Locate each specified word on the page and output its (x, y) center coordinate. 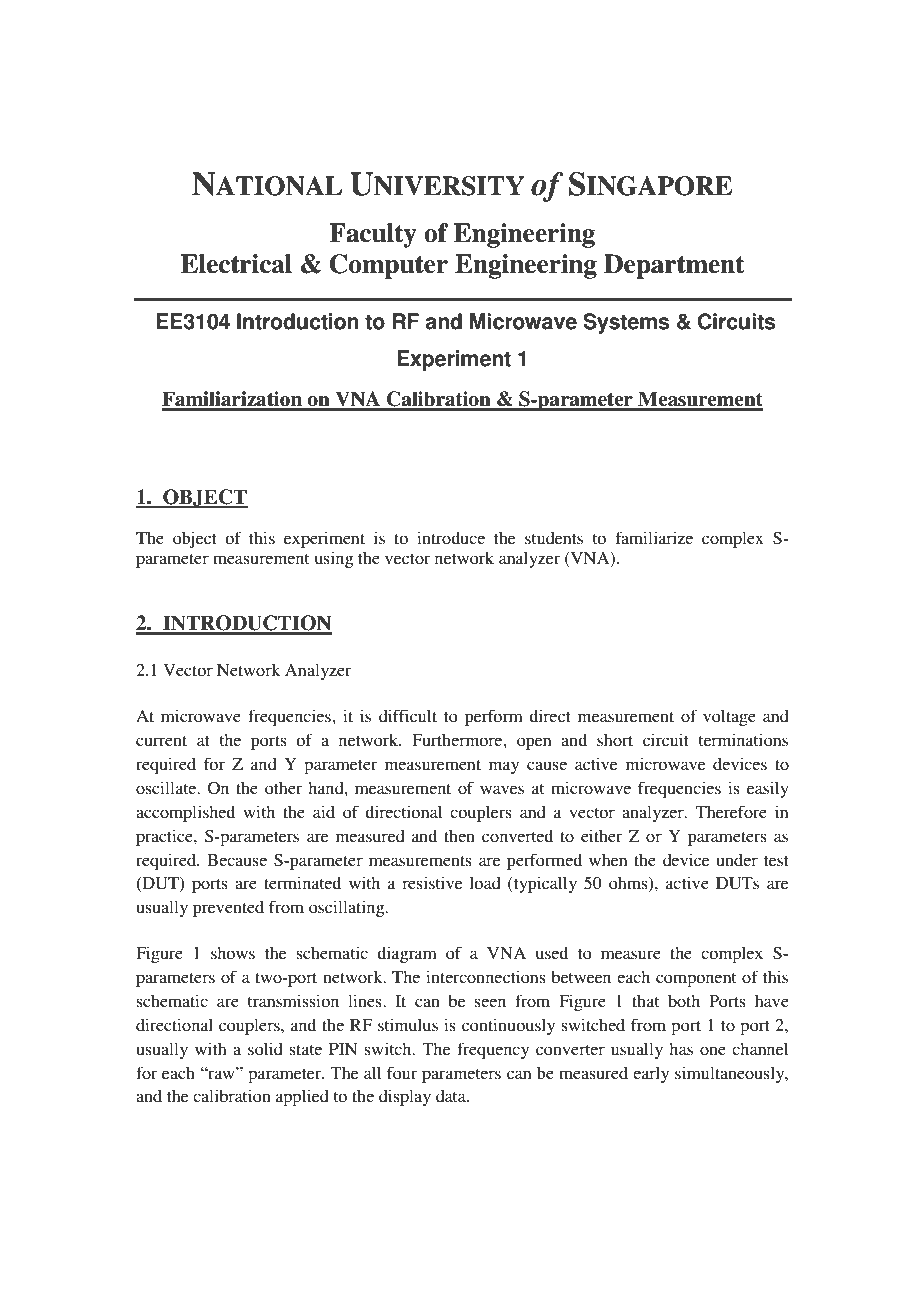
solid (265, 1048)
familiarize (654, 537)
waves (502, 789)
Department (674, 266)
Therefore (731, 811)
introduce (451, 537)
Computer (389, 266)
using (334, 559)
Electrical (236, 264)
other (283, 788)
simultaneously (731, 1074)
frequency (493, 1050)
